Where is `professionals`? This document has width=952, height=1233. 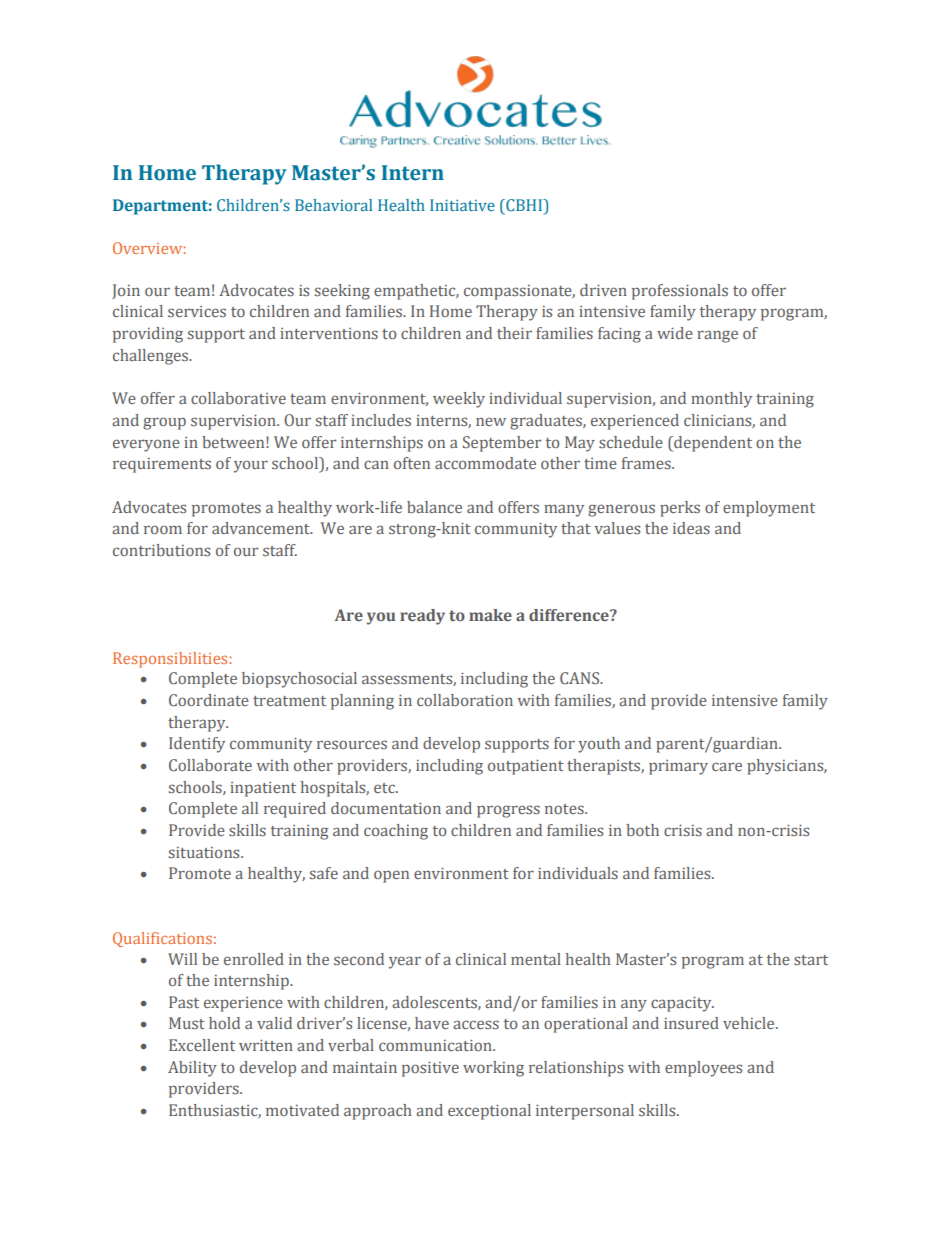 professionals is located at coordinates (680, 292).
